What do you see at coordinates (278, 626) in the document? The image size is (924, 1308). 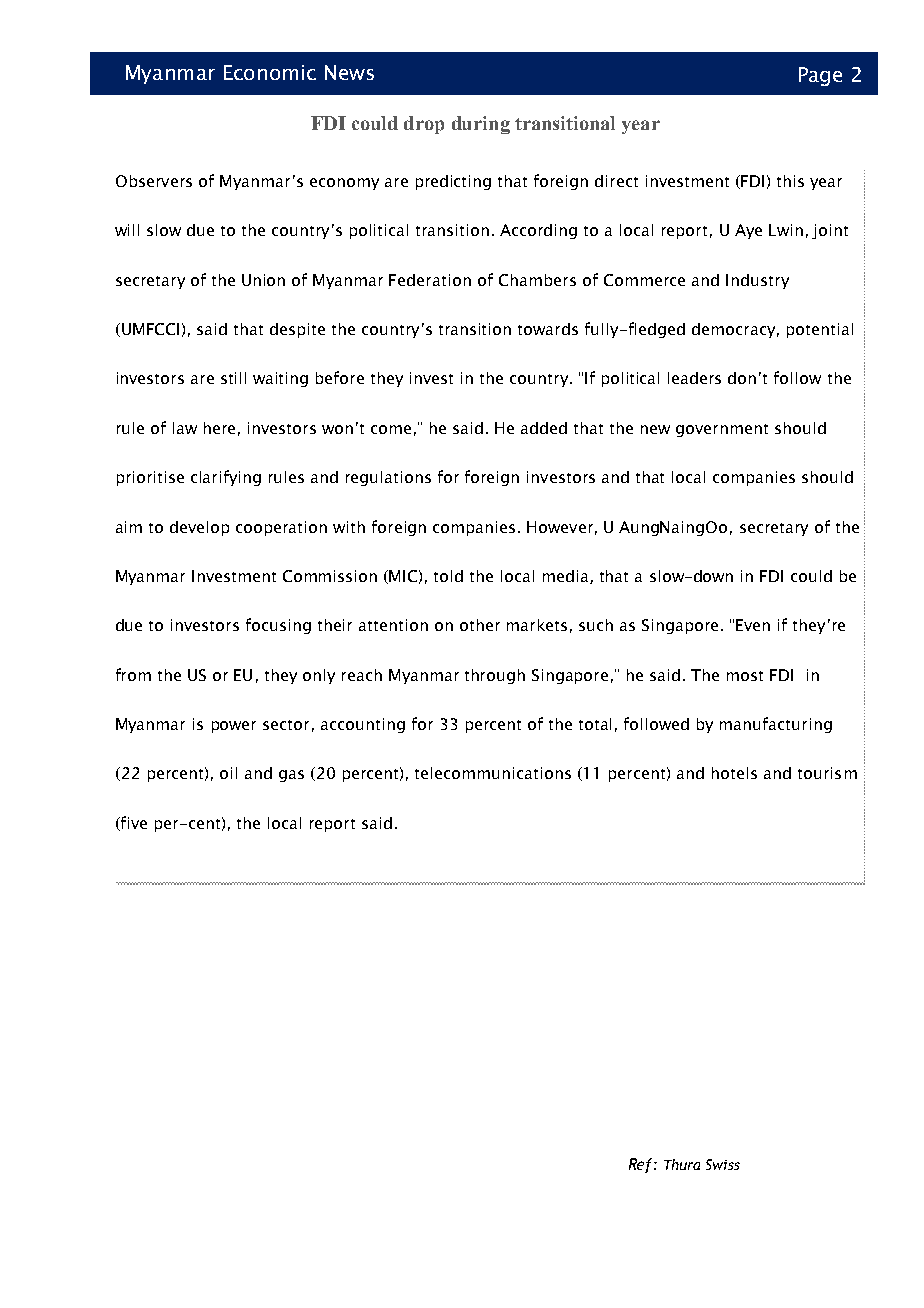 I see `focusing` at bounding box center [278, 626].
